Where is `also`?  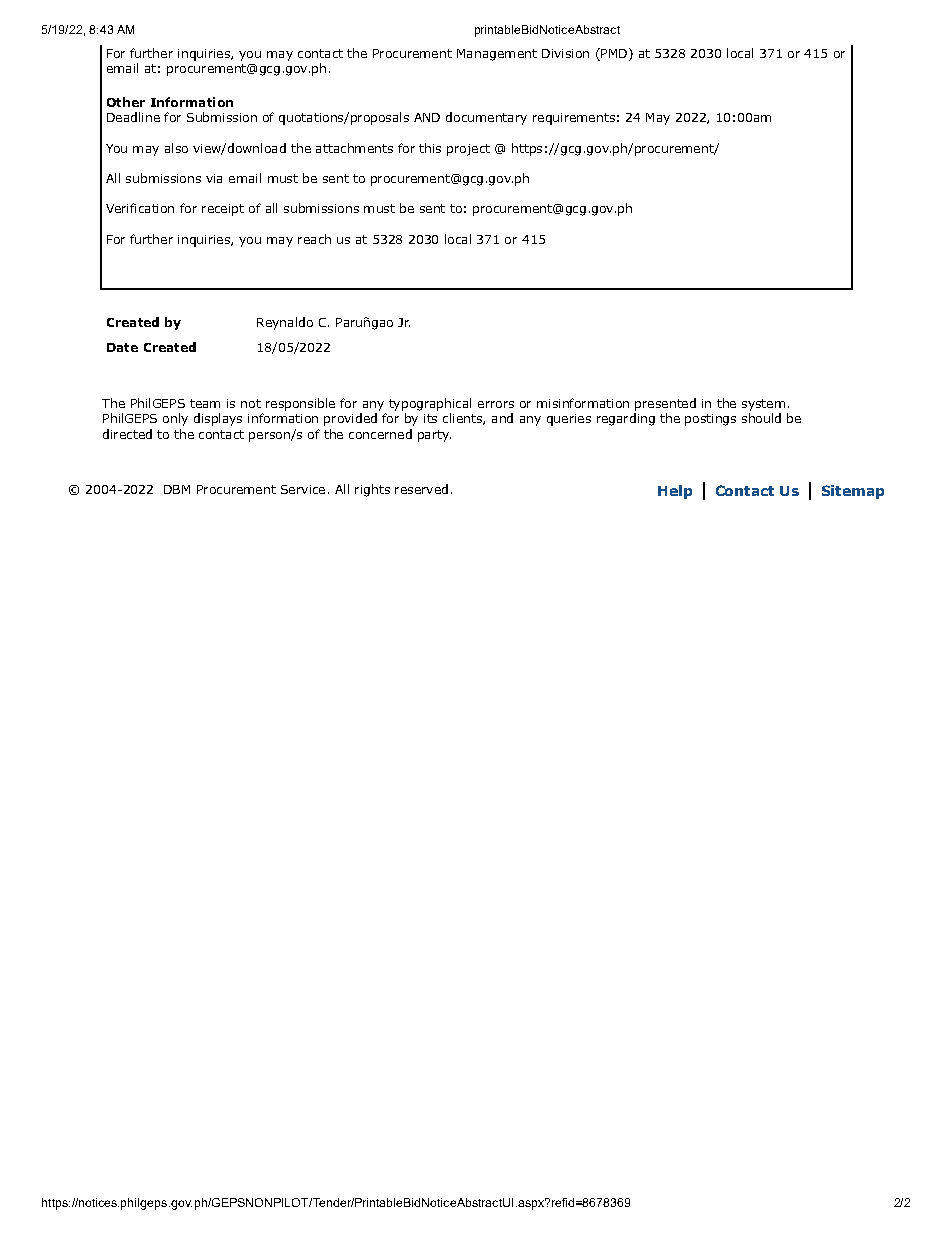
also is located at coordinates (176, 148).
